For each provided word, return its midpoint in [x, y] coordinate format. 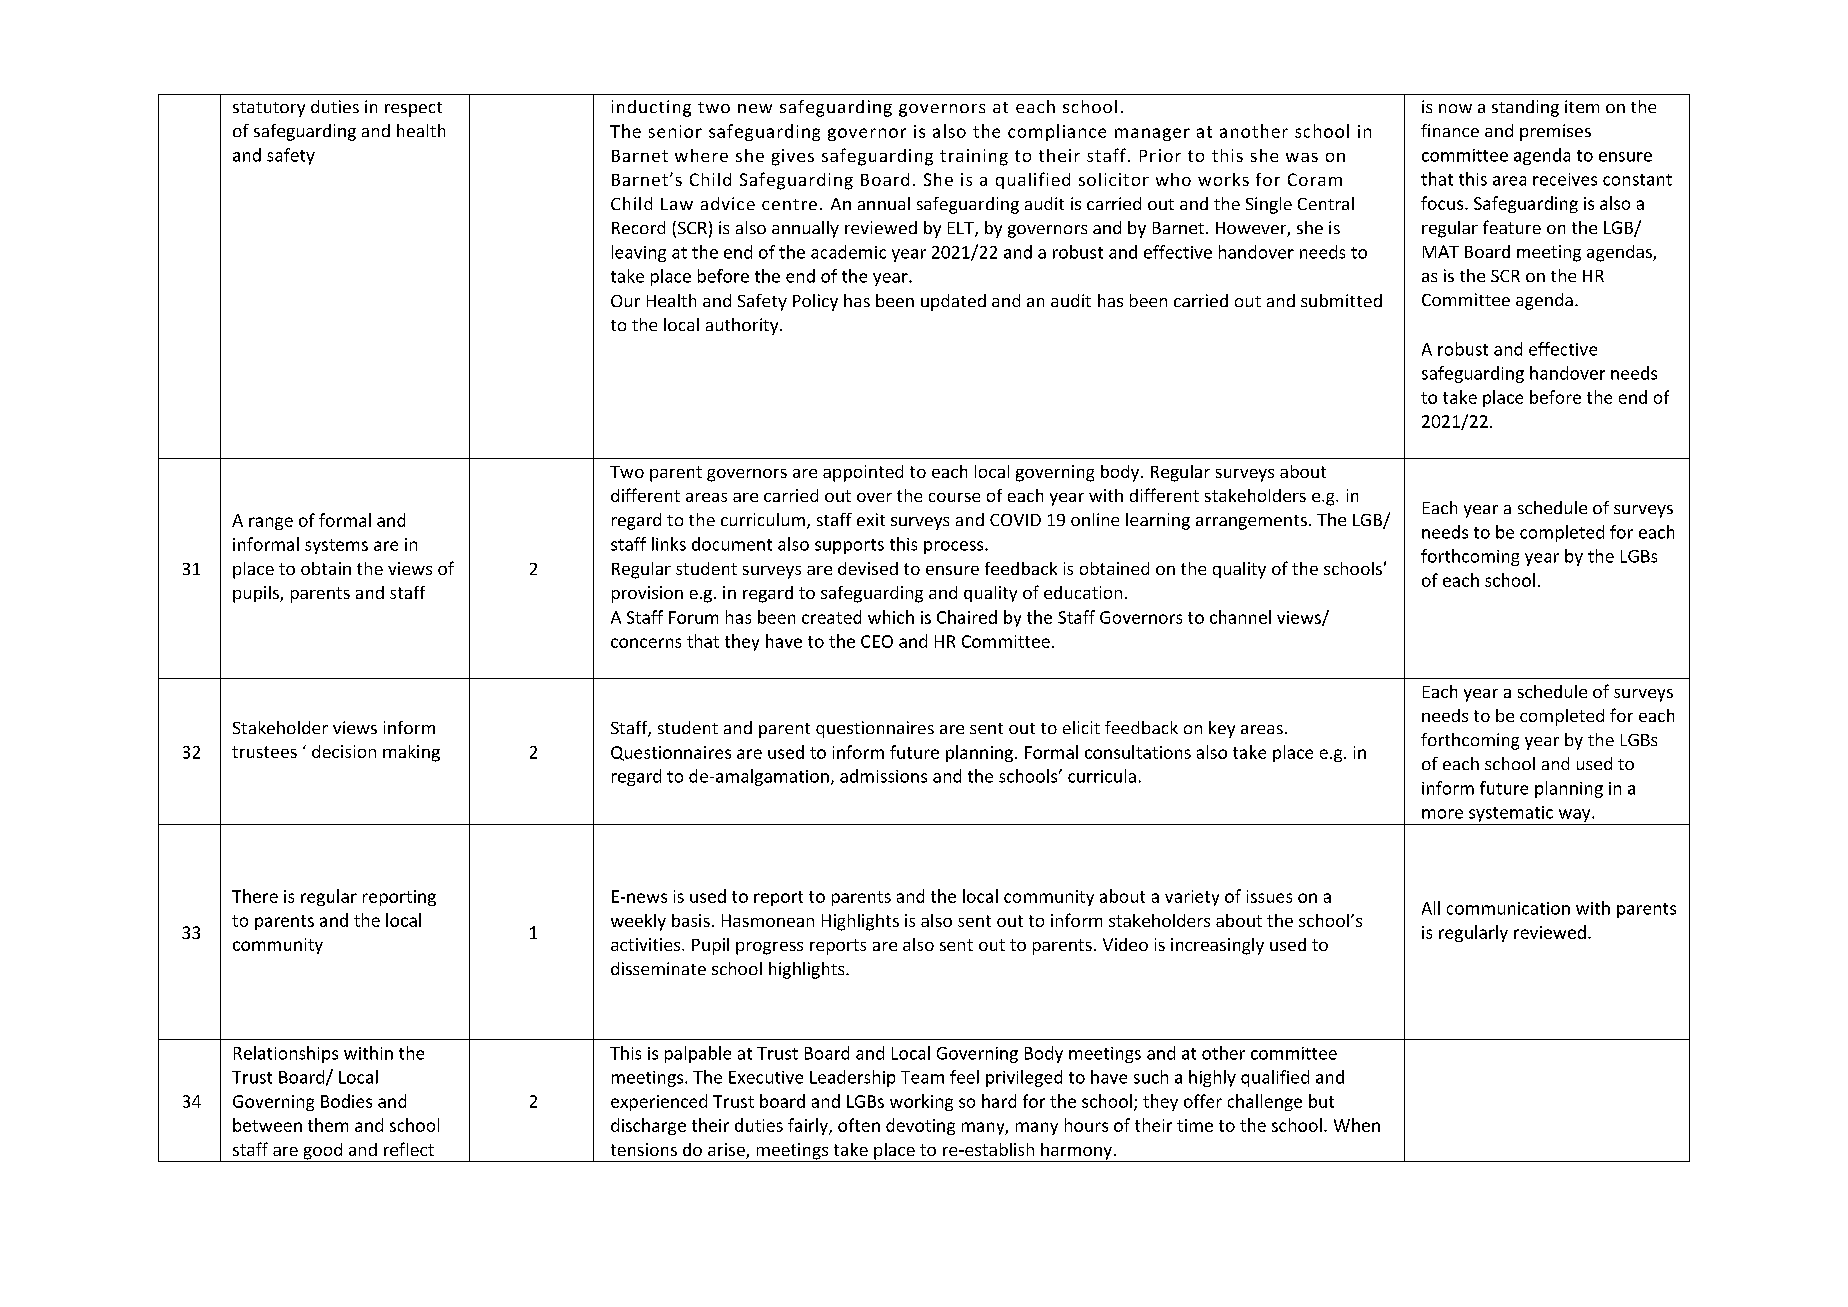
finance [1450, 130]
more [1442, 814]
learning [1158, 521]
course [954, 497]
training [974, 157]
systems [336, 546]
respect [413, 109]
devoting [920, 1126]
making [411, 753]
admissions [883, 776]
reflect [409, 1149]
